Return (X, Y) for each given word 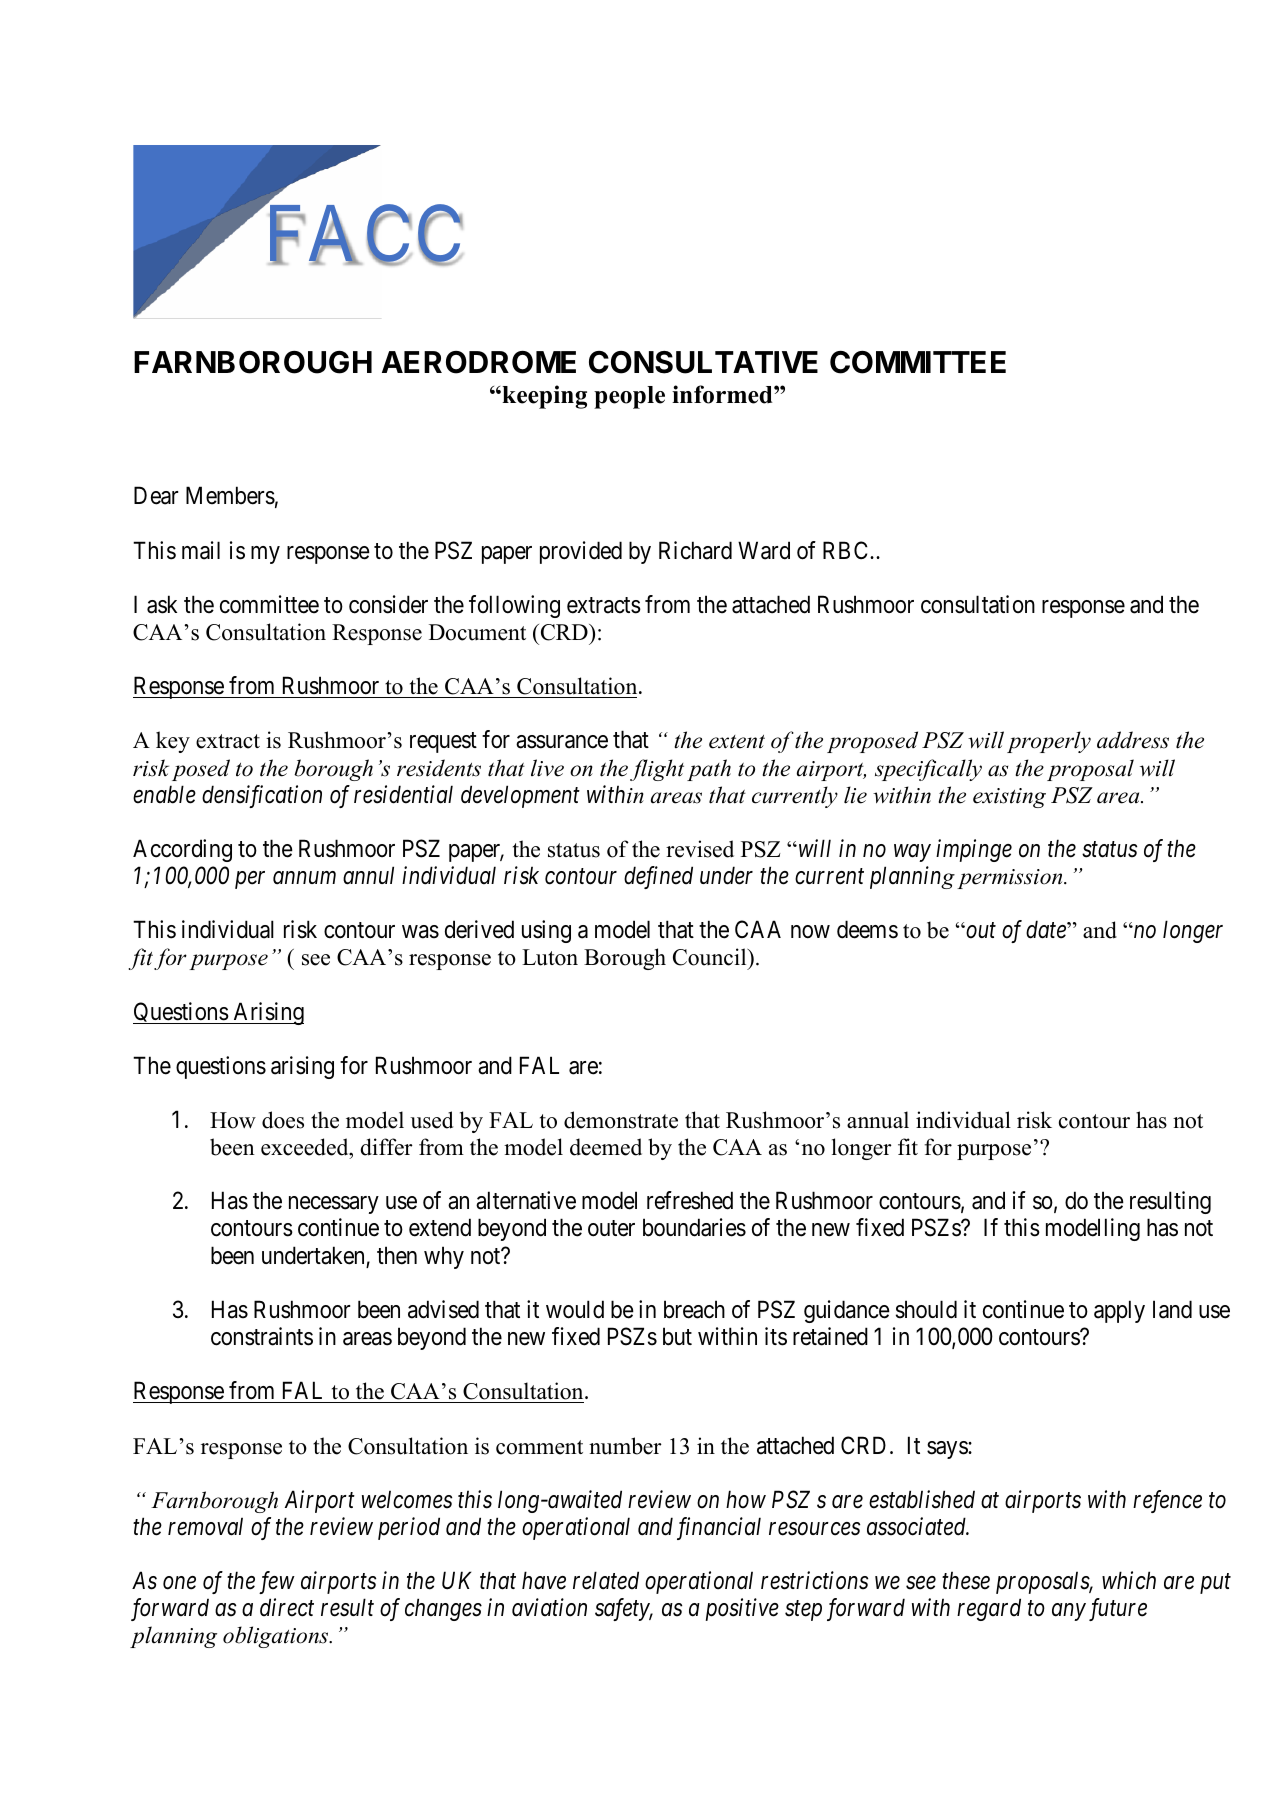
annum (304, 878)
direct (287, 1607)
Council (711, 958)
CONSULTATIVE (703, 362)
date (1047, 929)
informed (723, 394)
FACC (363, 235)
